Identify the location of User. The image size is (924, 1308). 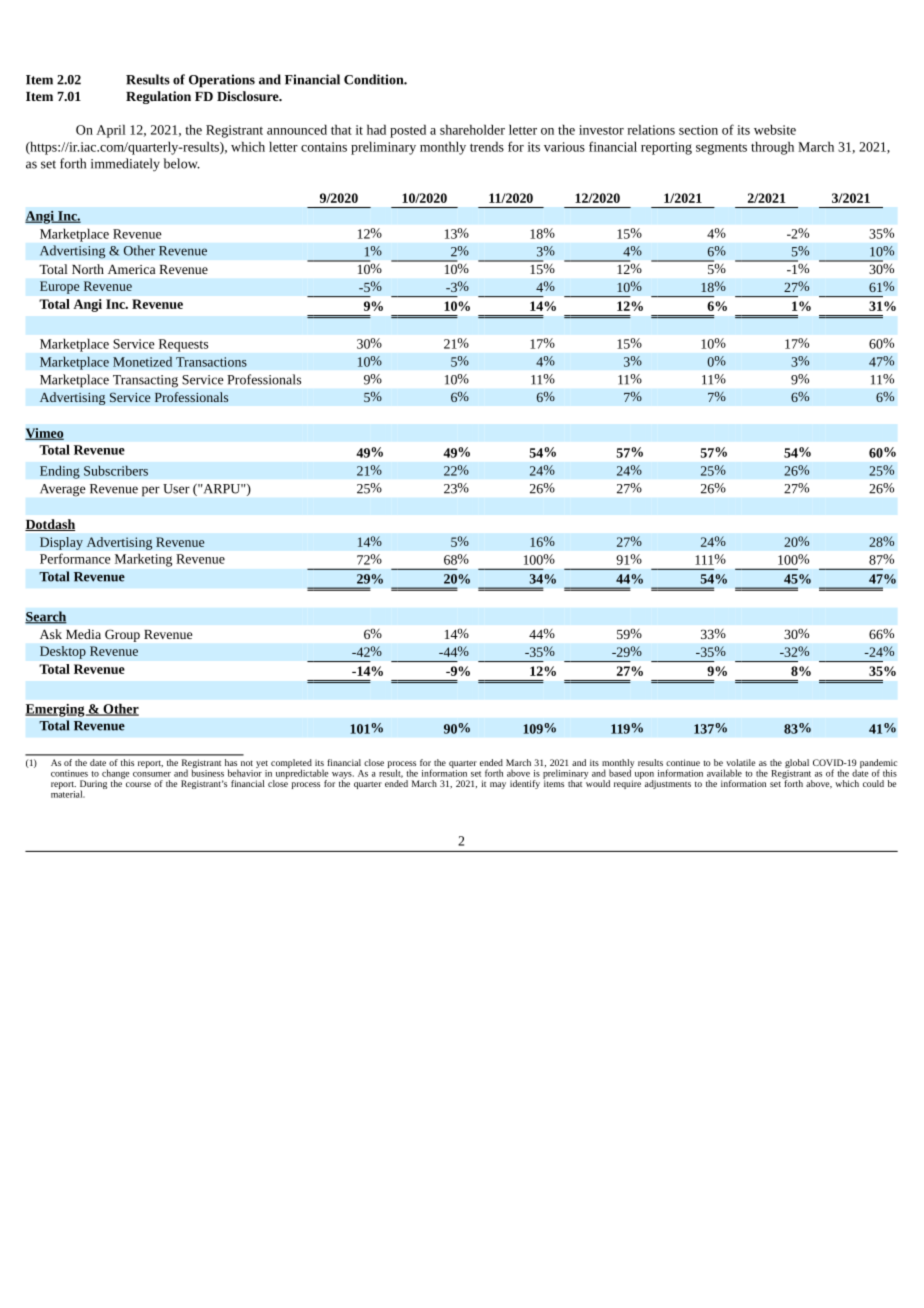
(176, 489).
